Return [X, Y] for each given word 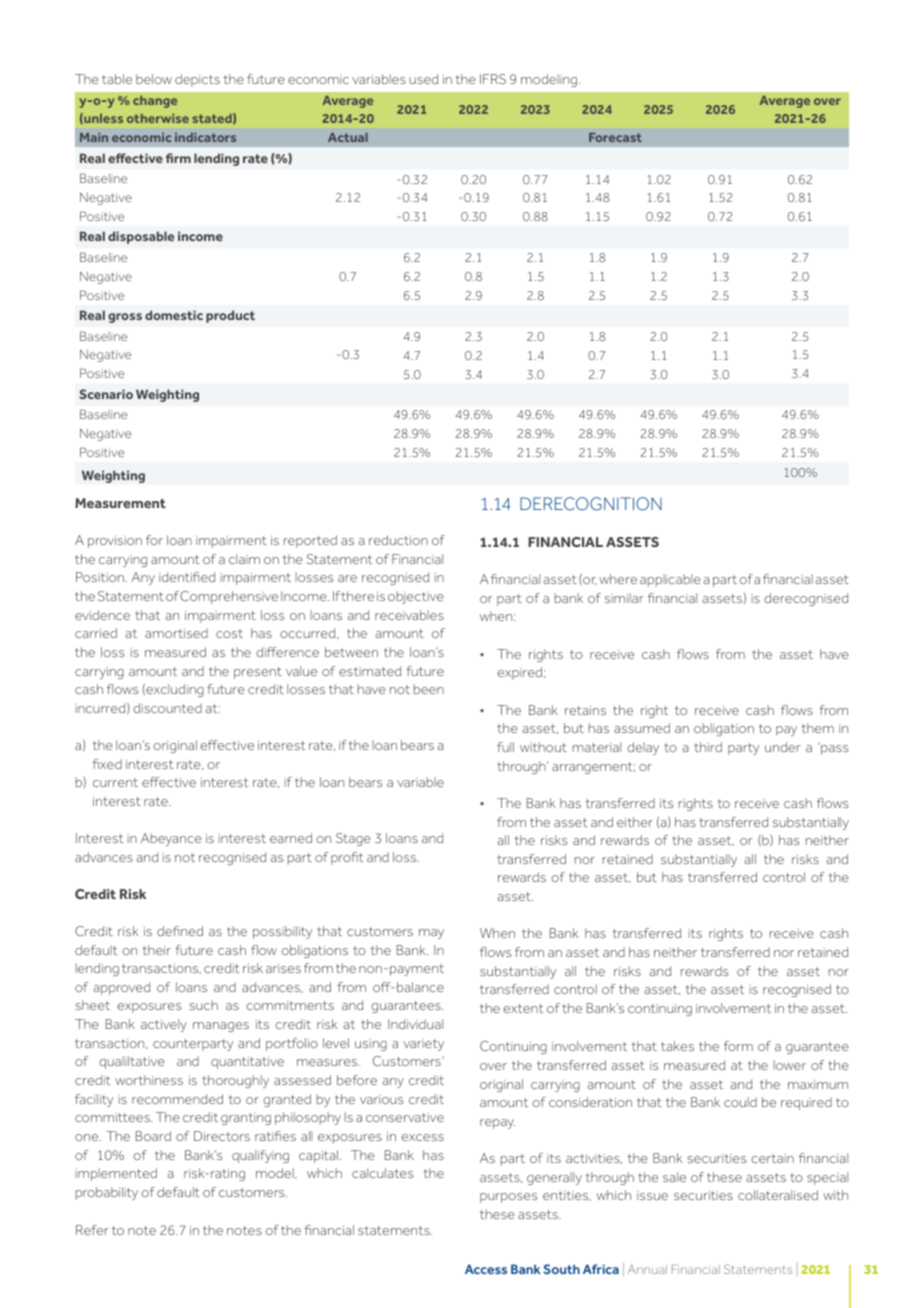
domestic [174, 315]
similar [624, 598]
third [708, 747]
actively [164, 1025]
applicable [670, 580]
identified [187, 577]
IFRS [493, 79]
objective [416, 597]
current [115, 782]
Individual [415, 1024]
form [738, 1046]
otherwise [158, 118]
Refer [92, 1230]
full [505, 747]
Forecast [615, 137]
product [230, 316]
